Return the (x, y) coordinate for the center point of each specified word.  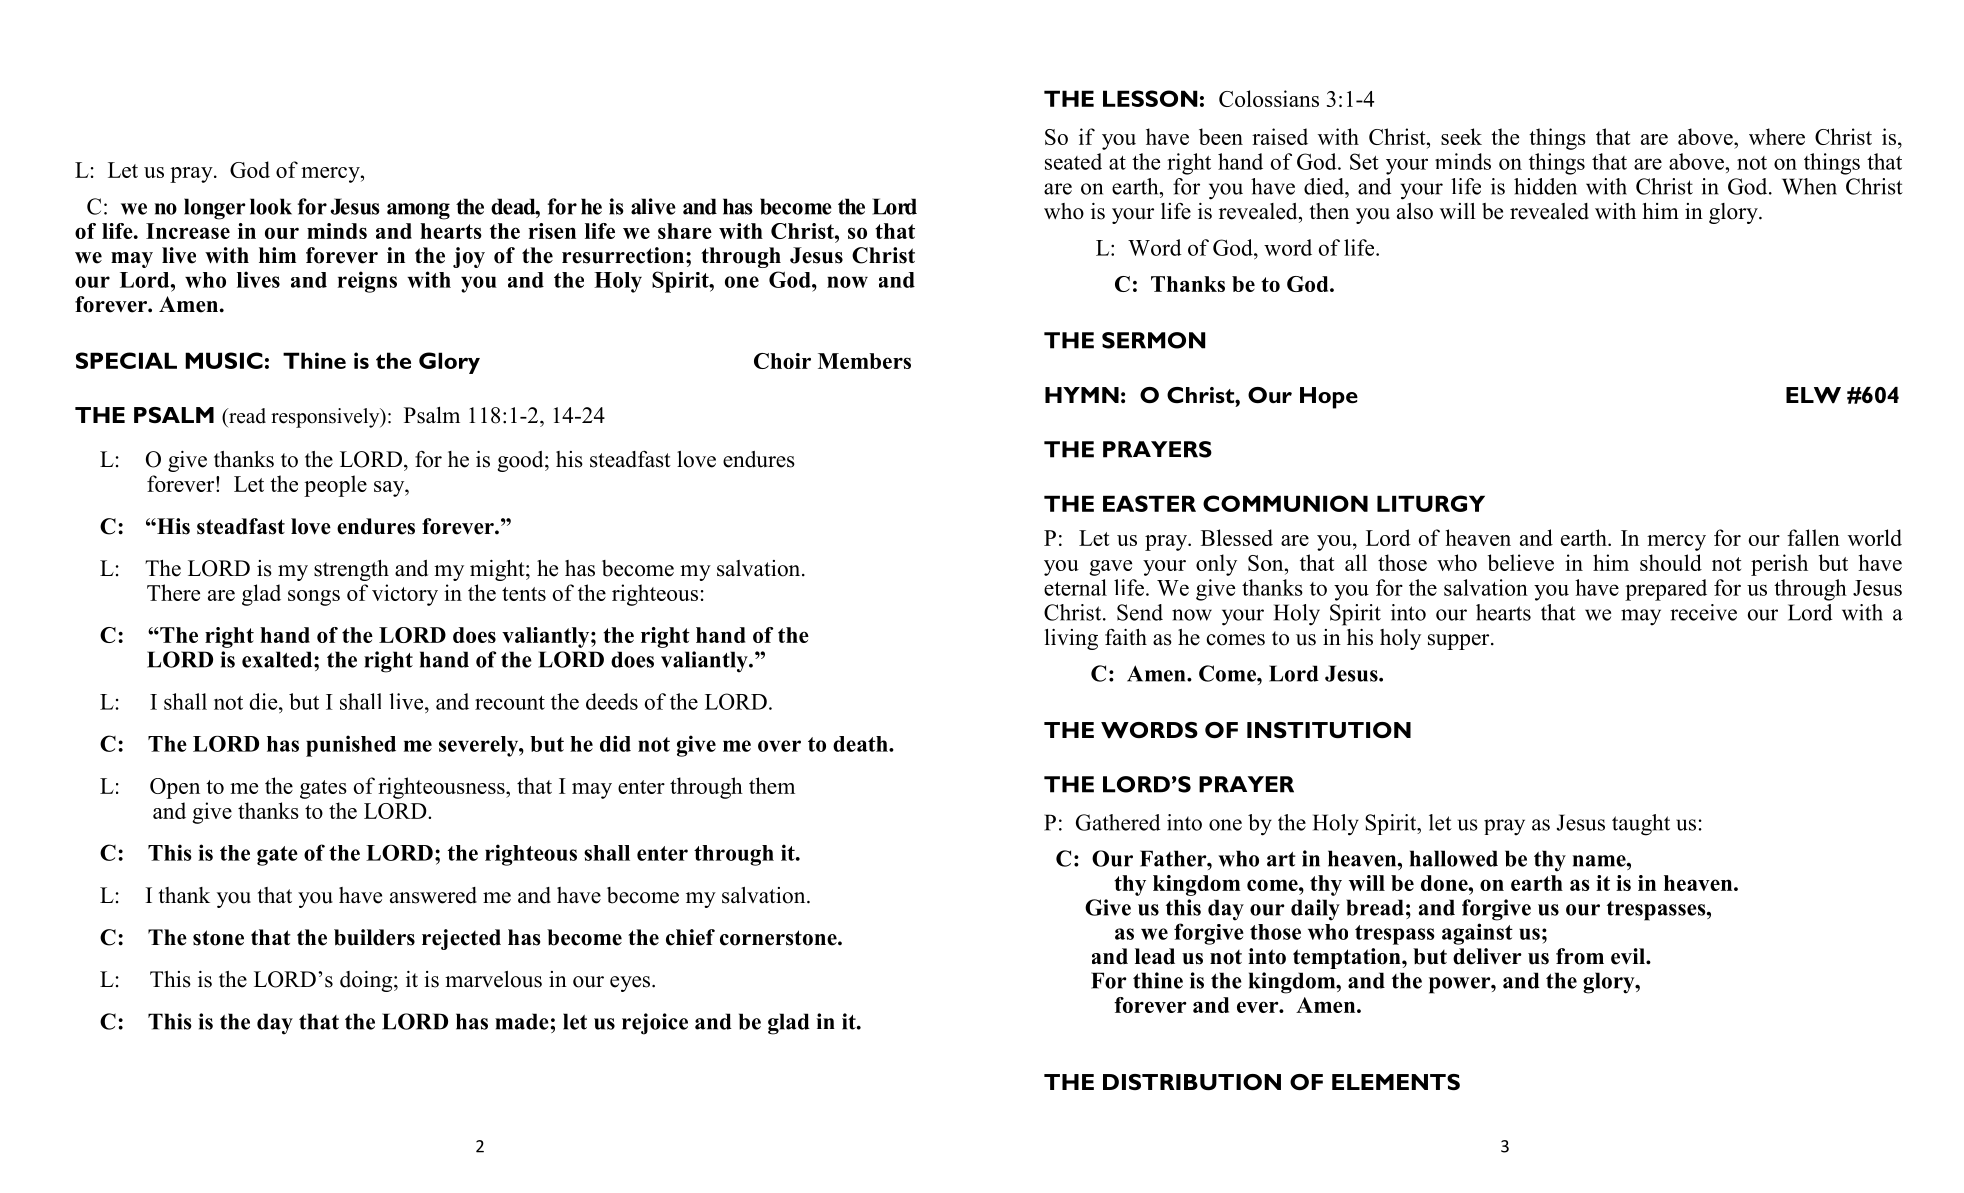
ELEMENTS (1396, 1082)
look (271, 206)
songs (314, 598)
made (523, 1021)
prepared (1666, 590)
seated (1073, 161)
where (1777, 136)
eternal (1075, 587)
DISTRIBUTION (1192, 1082)
